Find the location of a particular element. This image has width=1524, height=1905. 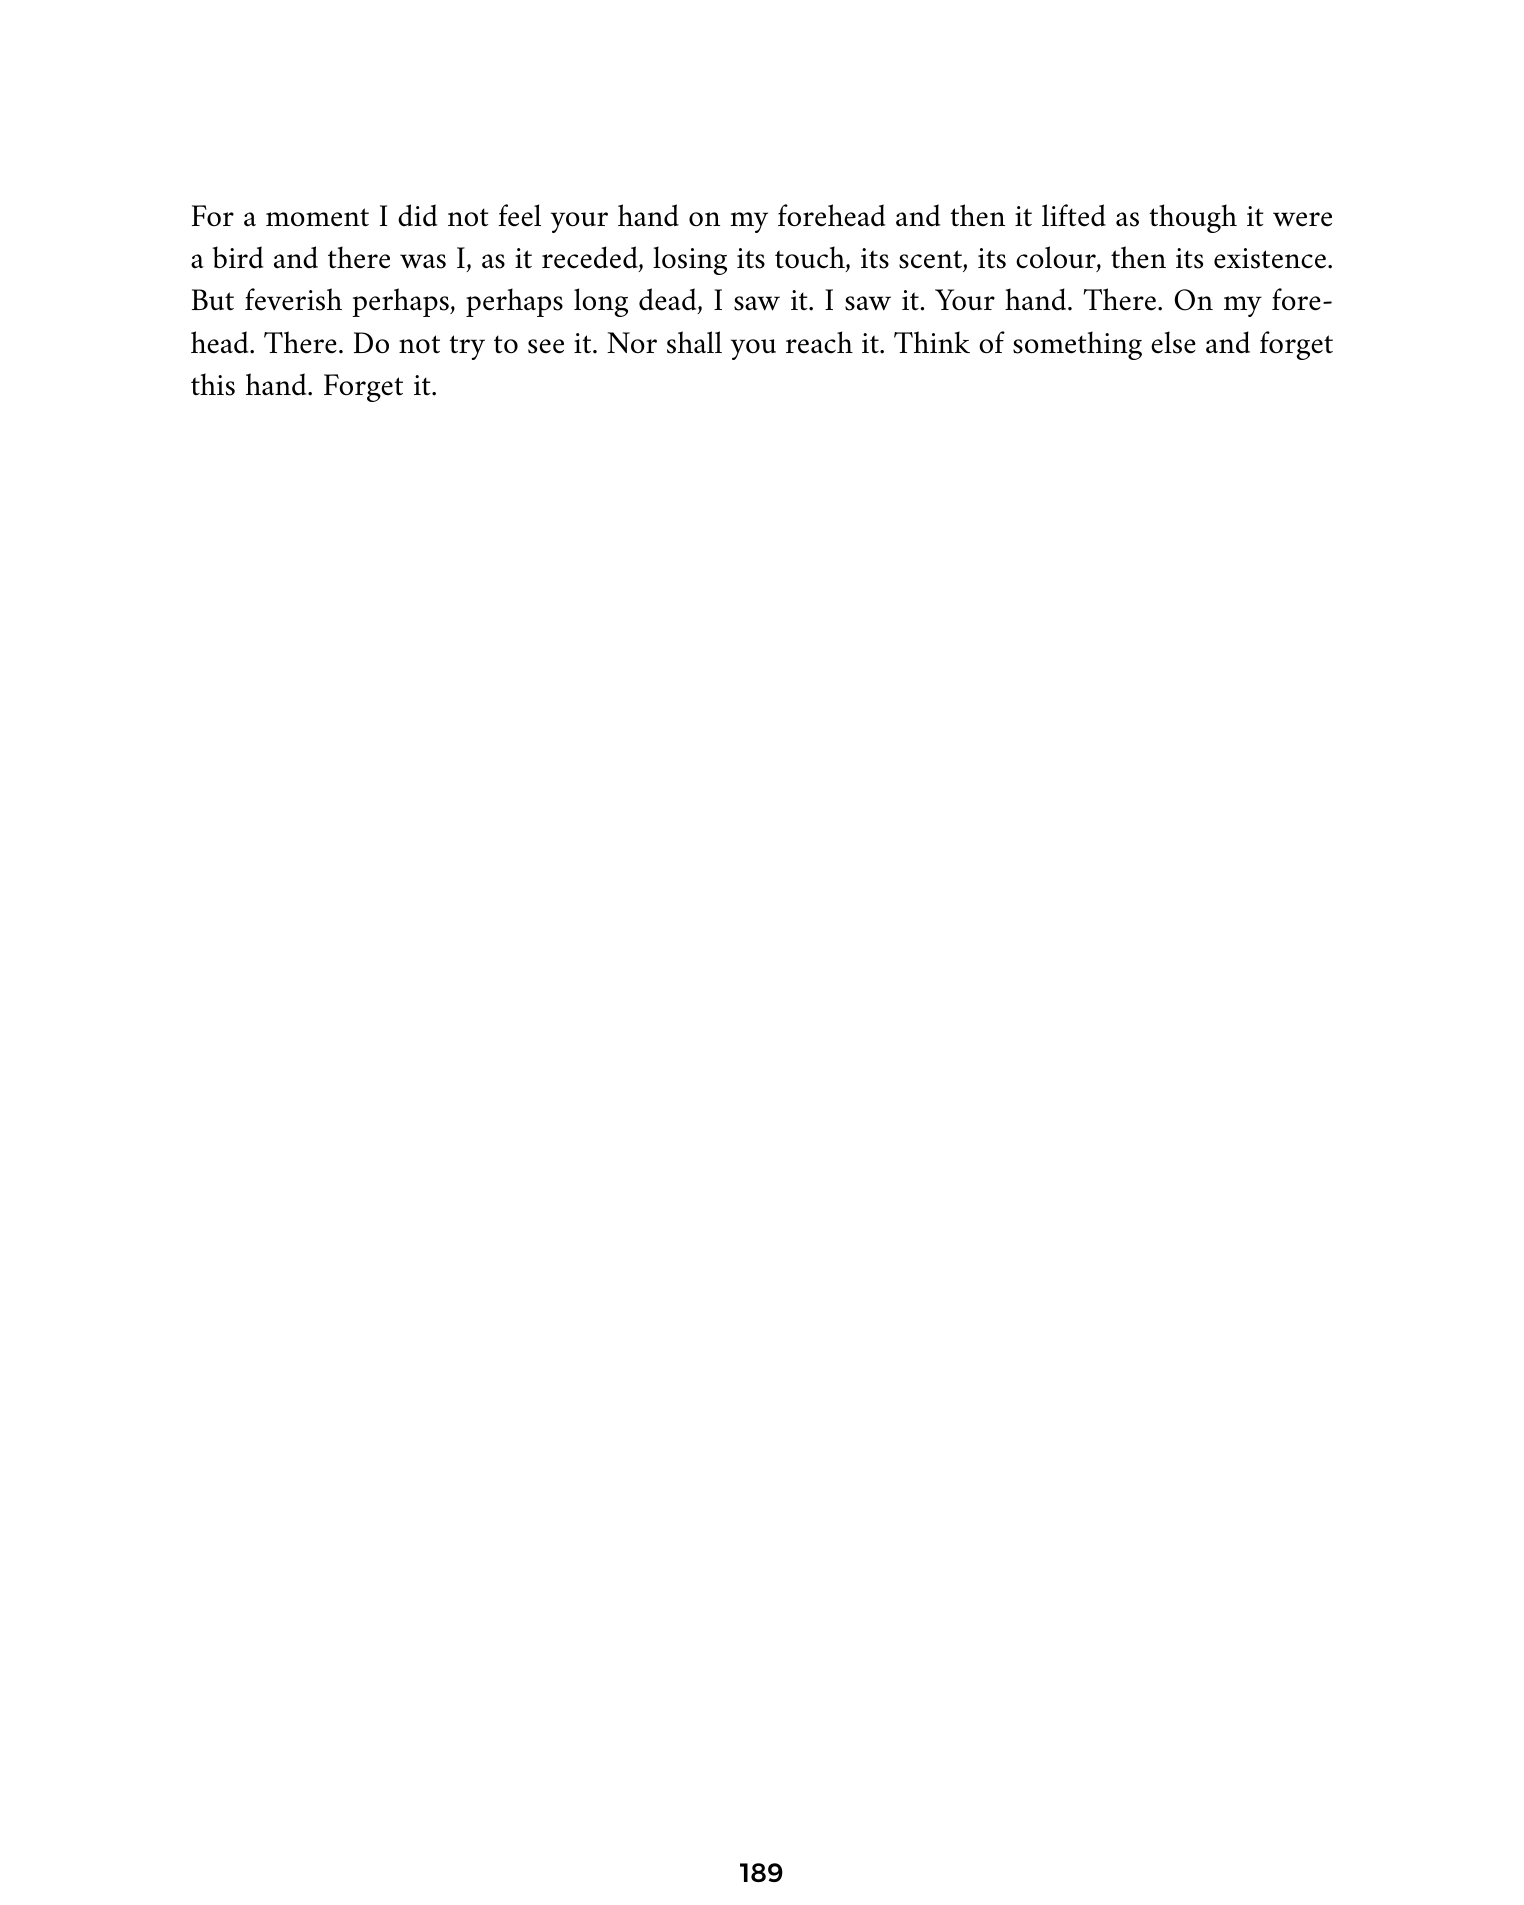

this is located at coordinates (213, 384).
